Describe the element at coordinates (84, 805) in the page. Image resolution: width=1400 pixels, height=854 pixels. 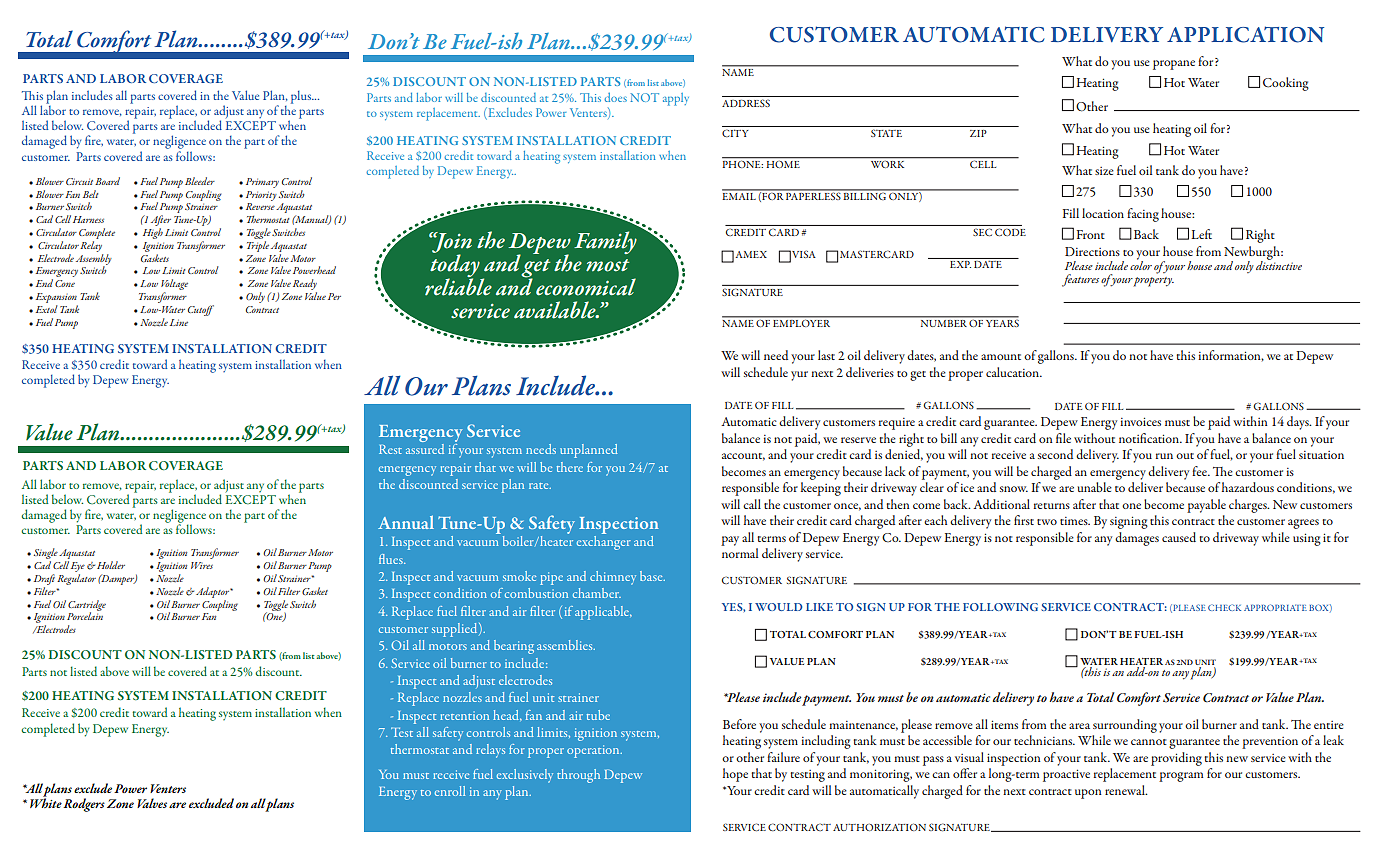
I see `Rodgers` at that location.
